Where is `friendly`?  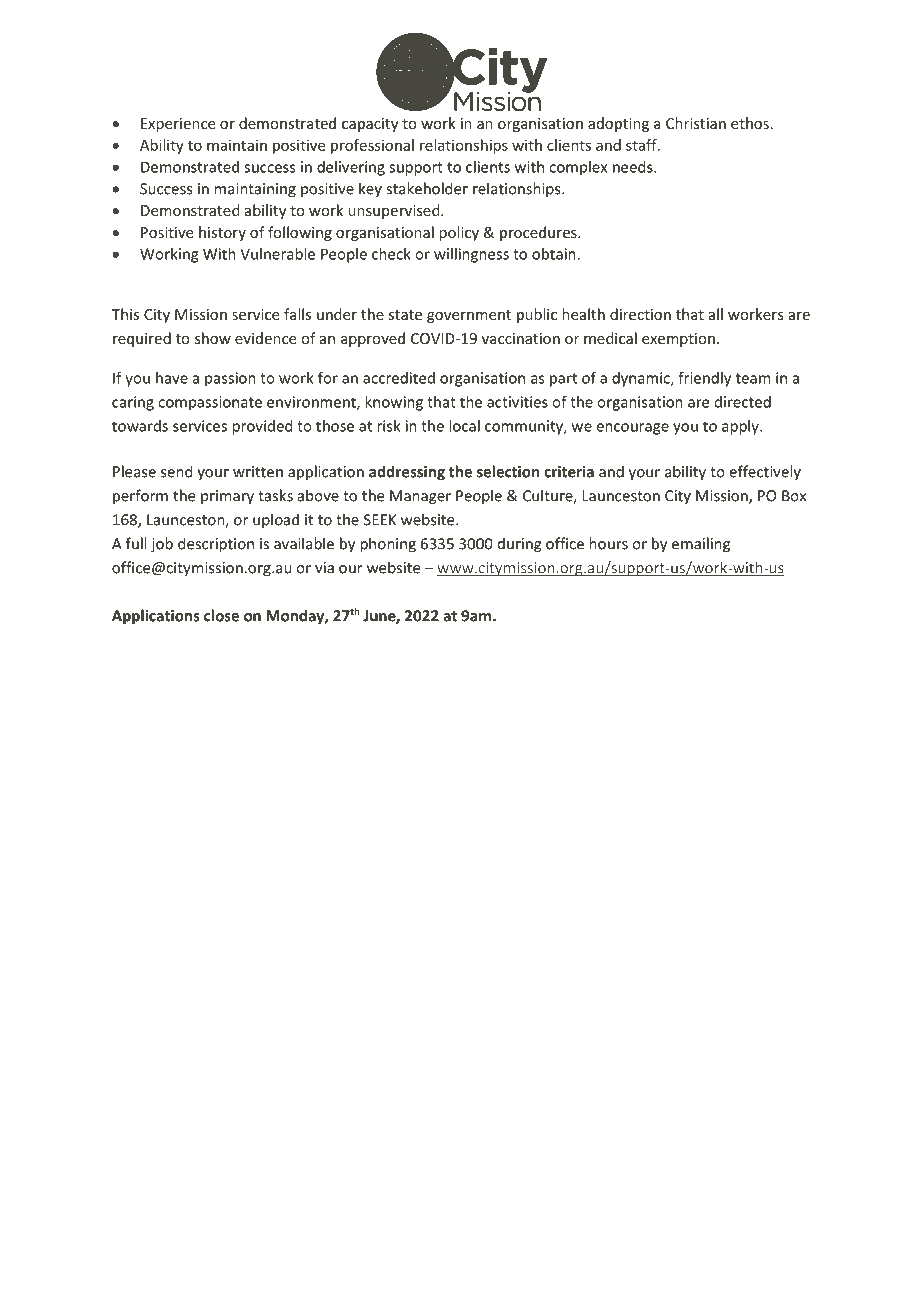
friendly is located at coordinates (704, 379).
